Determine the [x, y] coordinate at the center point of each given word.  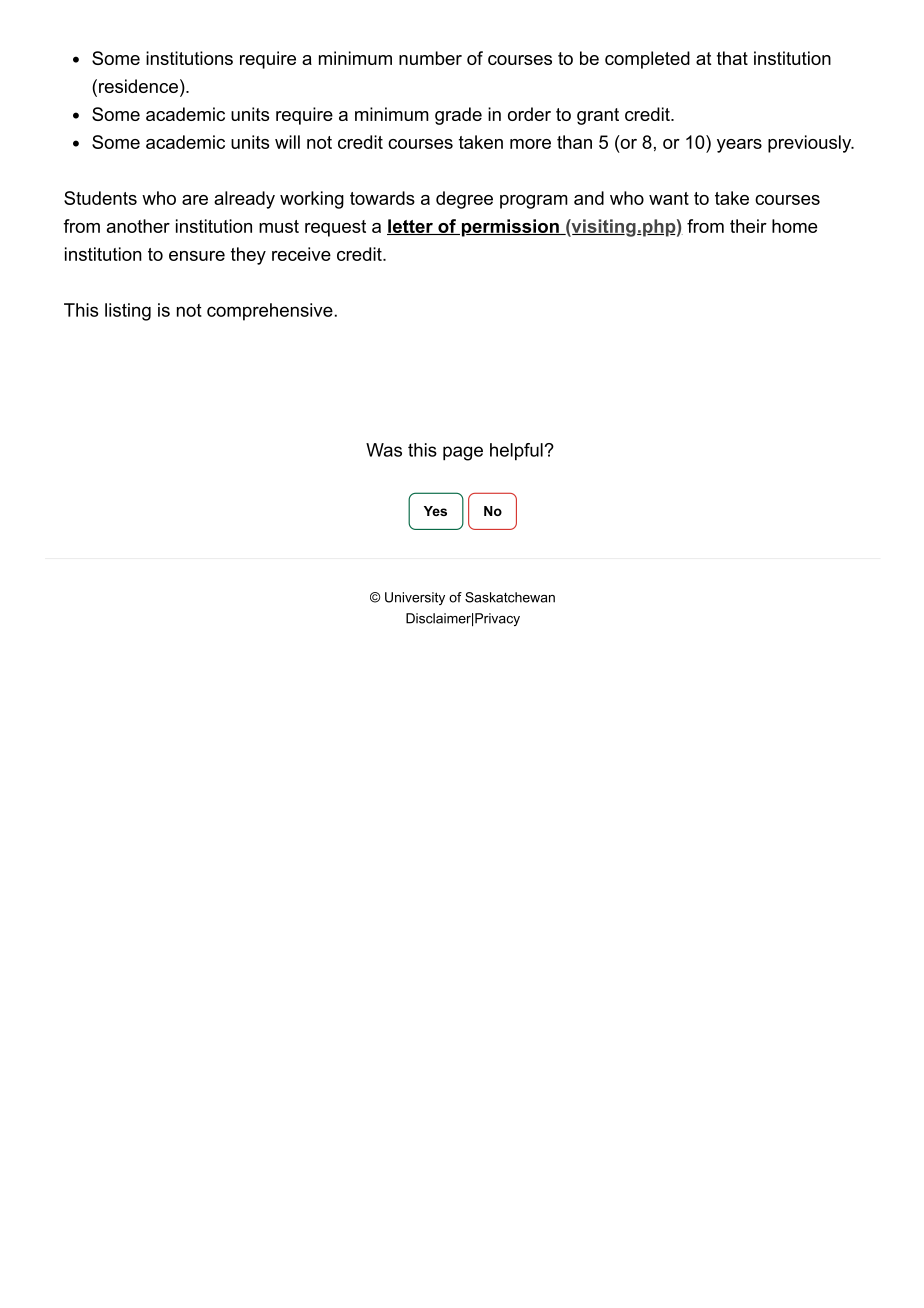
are [195, 200]
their [748, 226]
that [732, 58]
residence [138, 86]
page [463, 453]
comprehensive [270, 312]
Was [384, 450]
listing [128, 312]
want [669, 198]
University [415, 598]
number [430, 58]
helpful [516, 452]
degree [464, 200]
